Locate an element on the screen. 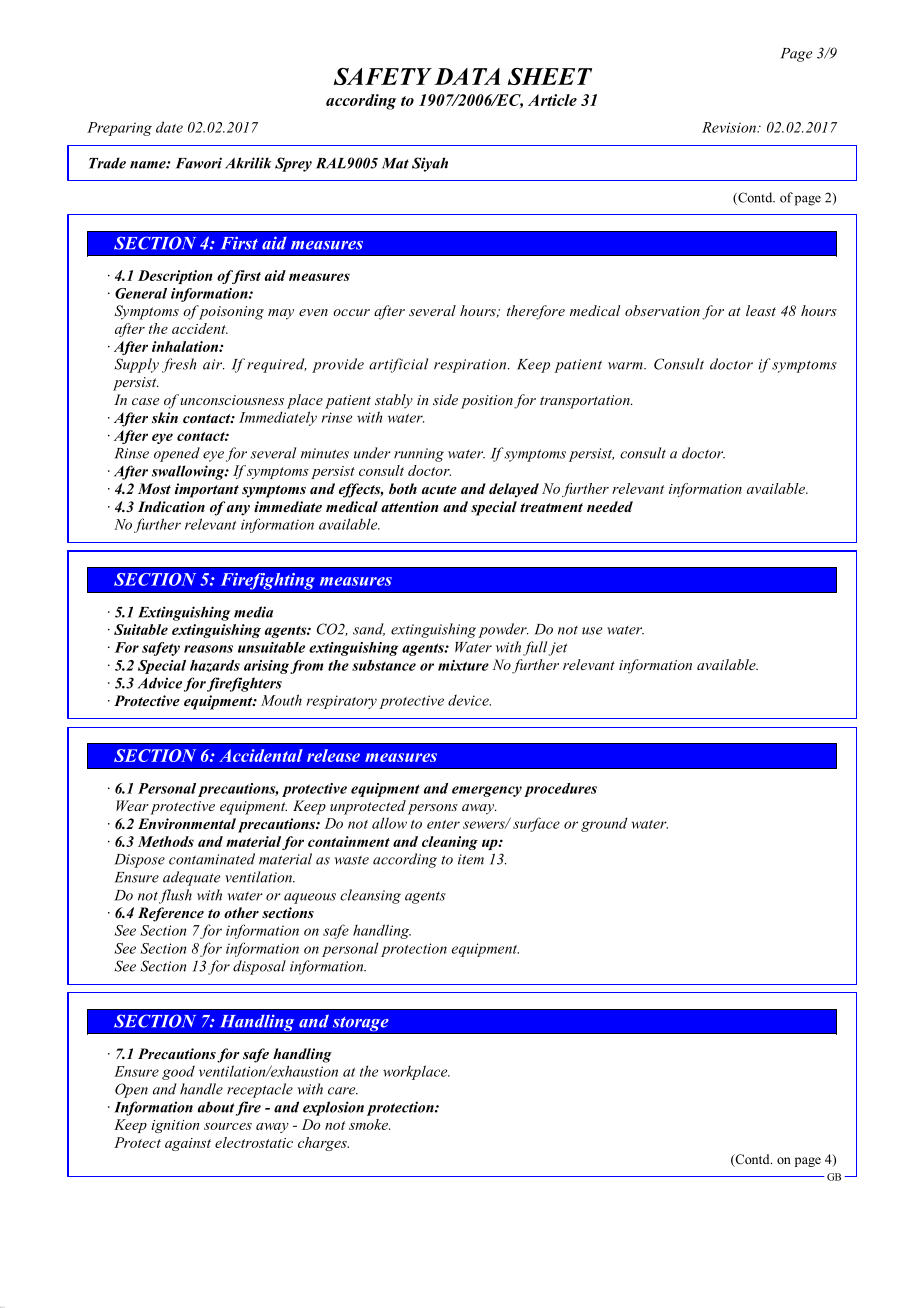 The image size is (924, 1308). observation is located at coordinates (662, 310).
